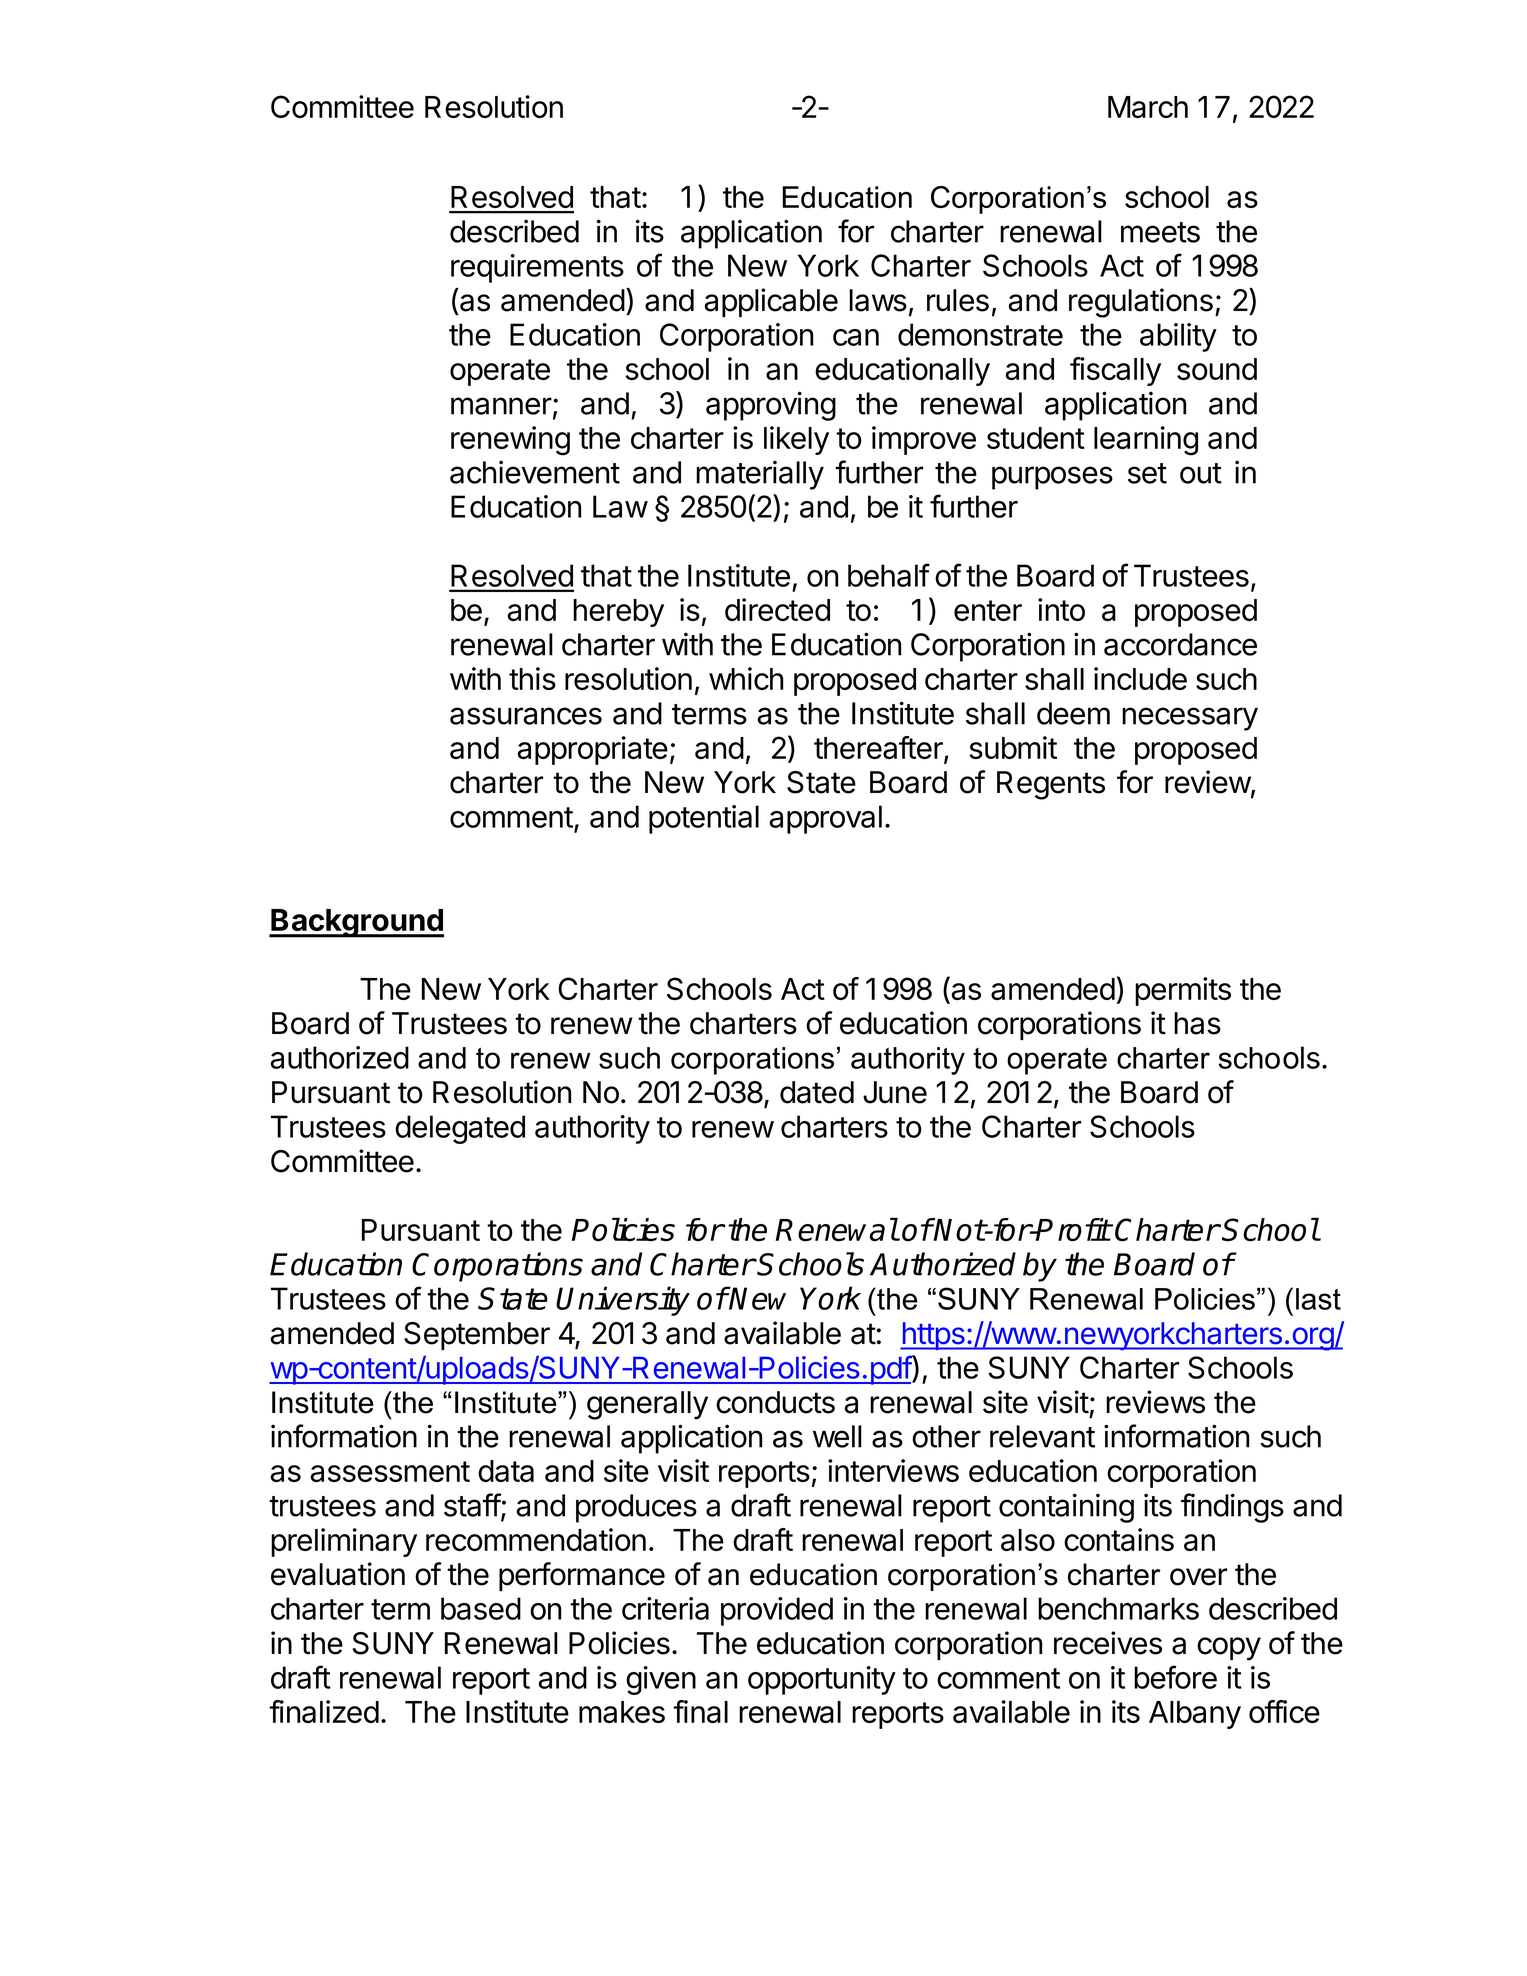  Describe the element at coordinates (822, 1680) in the screenshot. I see `opportunity` at that location.
